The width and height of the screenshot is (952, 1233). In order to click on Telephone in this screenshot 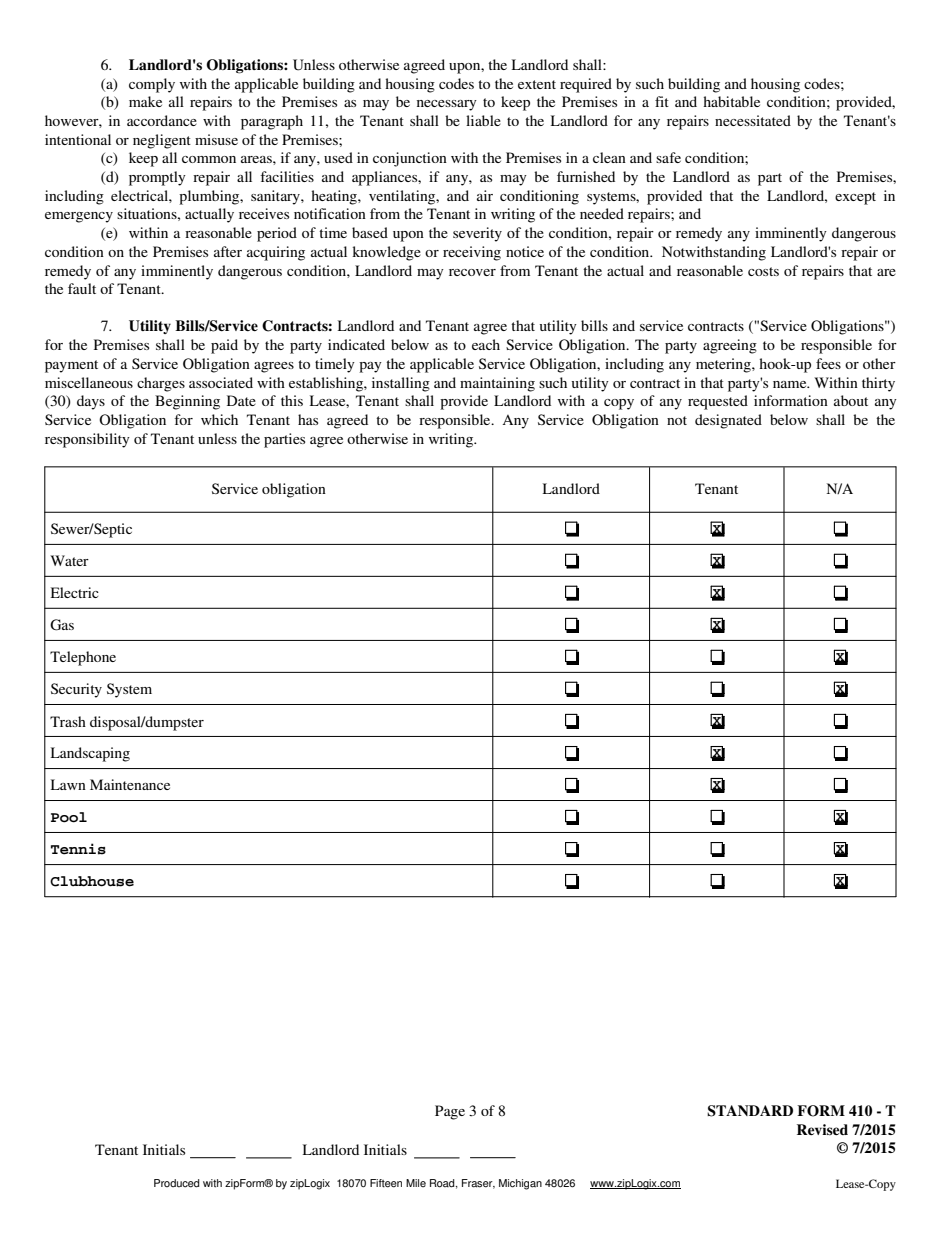, I will do `click(83, 658)`.
